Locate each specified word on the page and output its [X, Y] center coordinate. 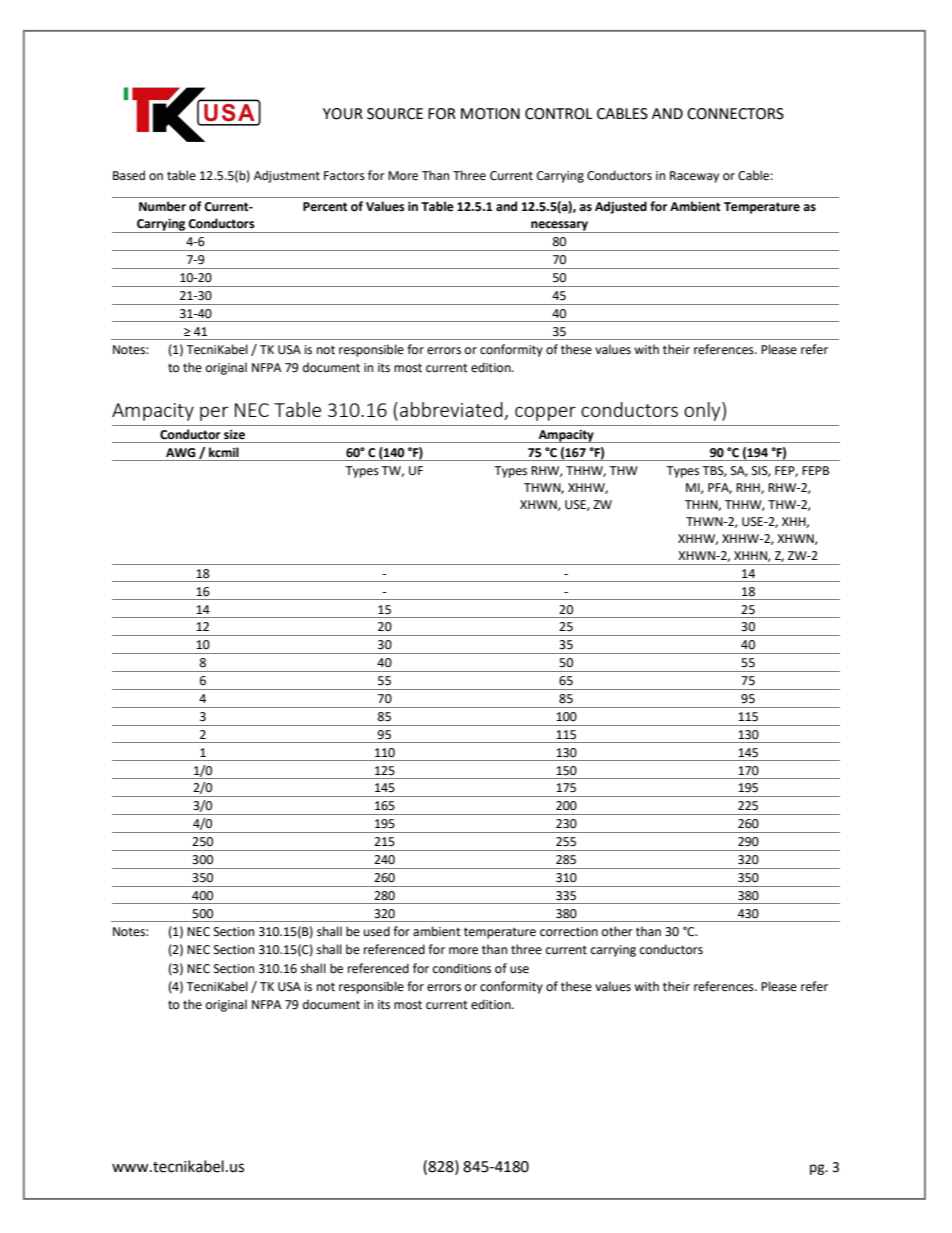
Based [129, 175]
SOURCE [395, 114]
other [617, 931]
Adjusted [621, 207]
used [377, 931]
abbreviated [451, 409]
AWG [180, 453]
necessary [559, 227]
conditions [462, 968]
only [703, 411]
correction [569, 932]
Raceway [694, 177]
